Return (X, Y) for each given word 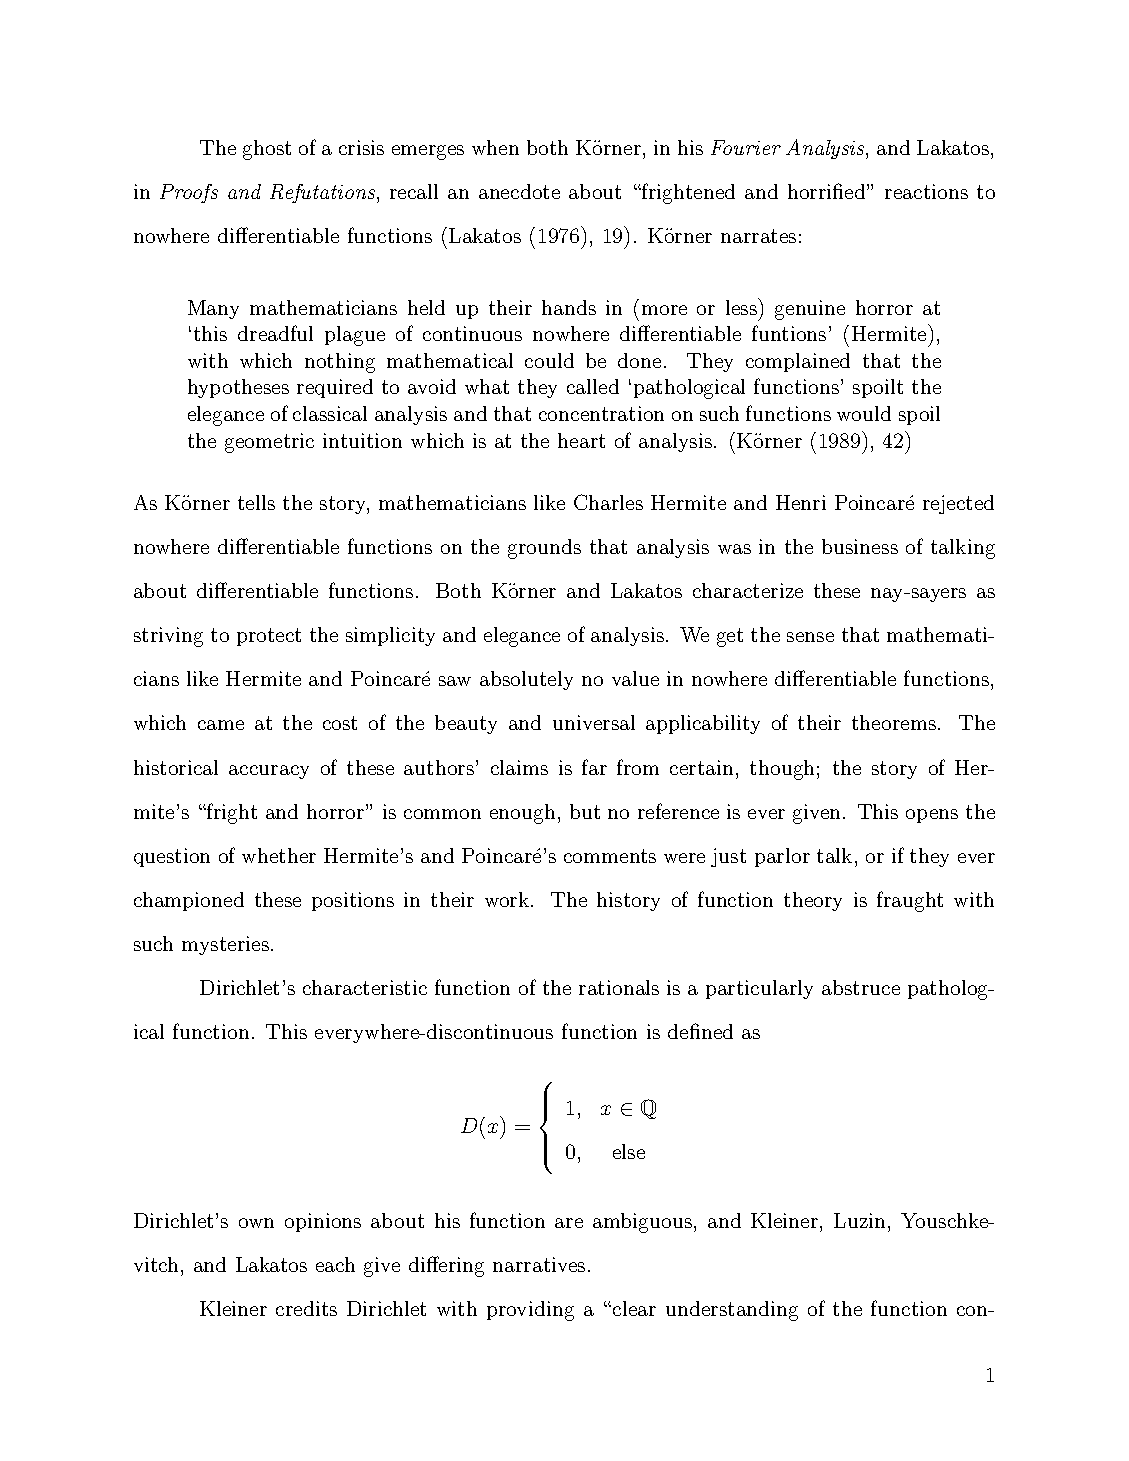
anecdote (519, 191)
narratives (539, 1264)
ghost (267, 150)
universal (594, 722)
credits (306, 1308)
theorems (894, 722)
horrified (828, 191)
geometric (269, 443)
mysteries (225, 945)
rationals (619, 987)
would (864, 413)
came (221, 725)
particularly (759, 989)
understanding (732, 1311)
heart (581, 440)
